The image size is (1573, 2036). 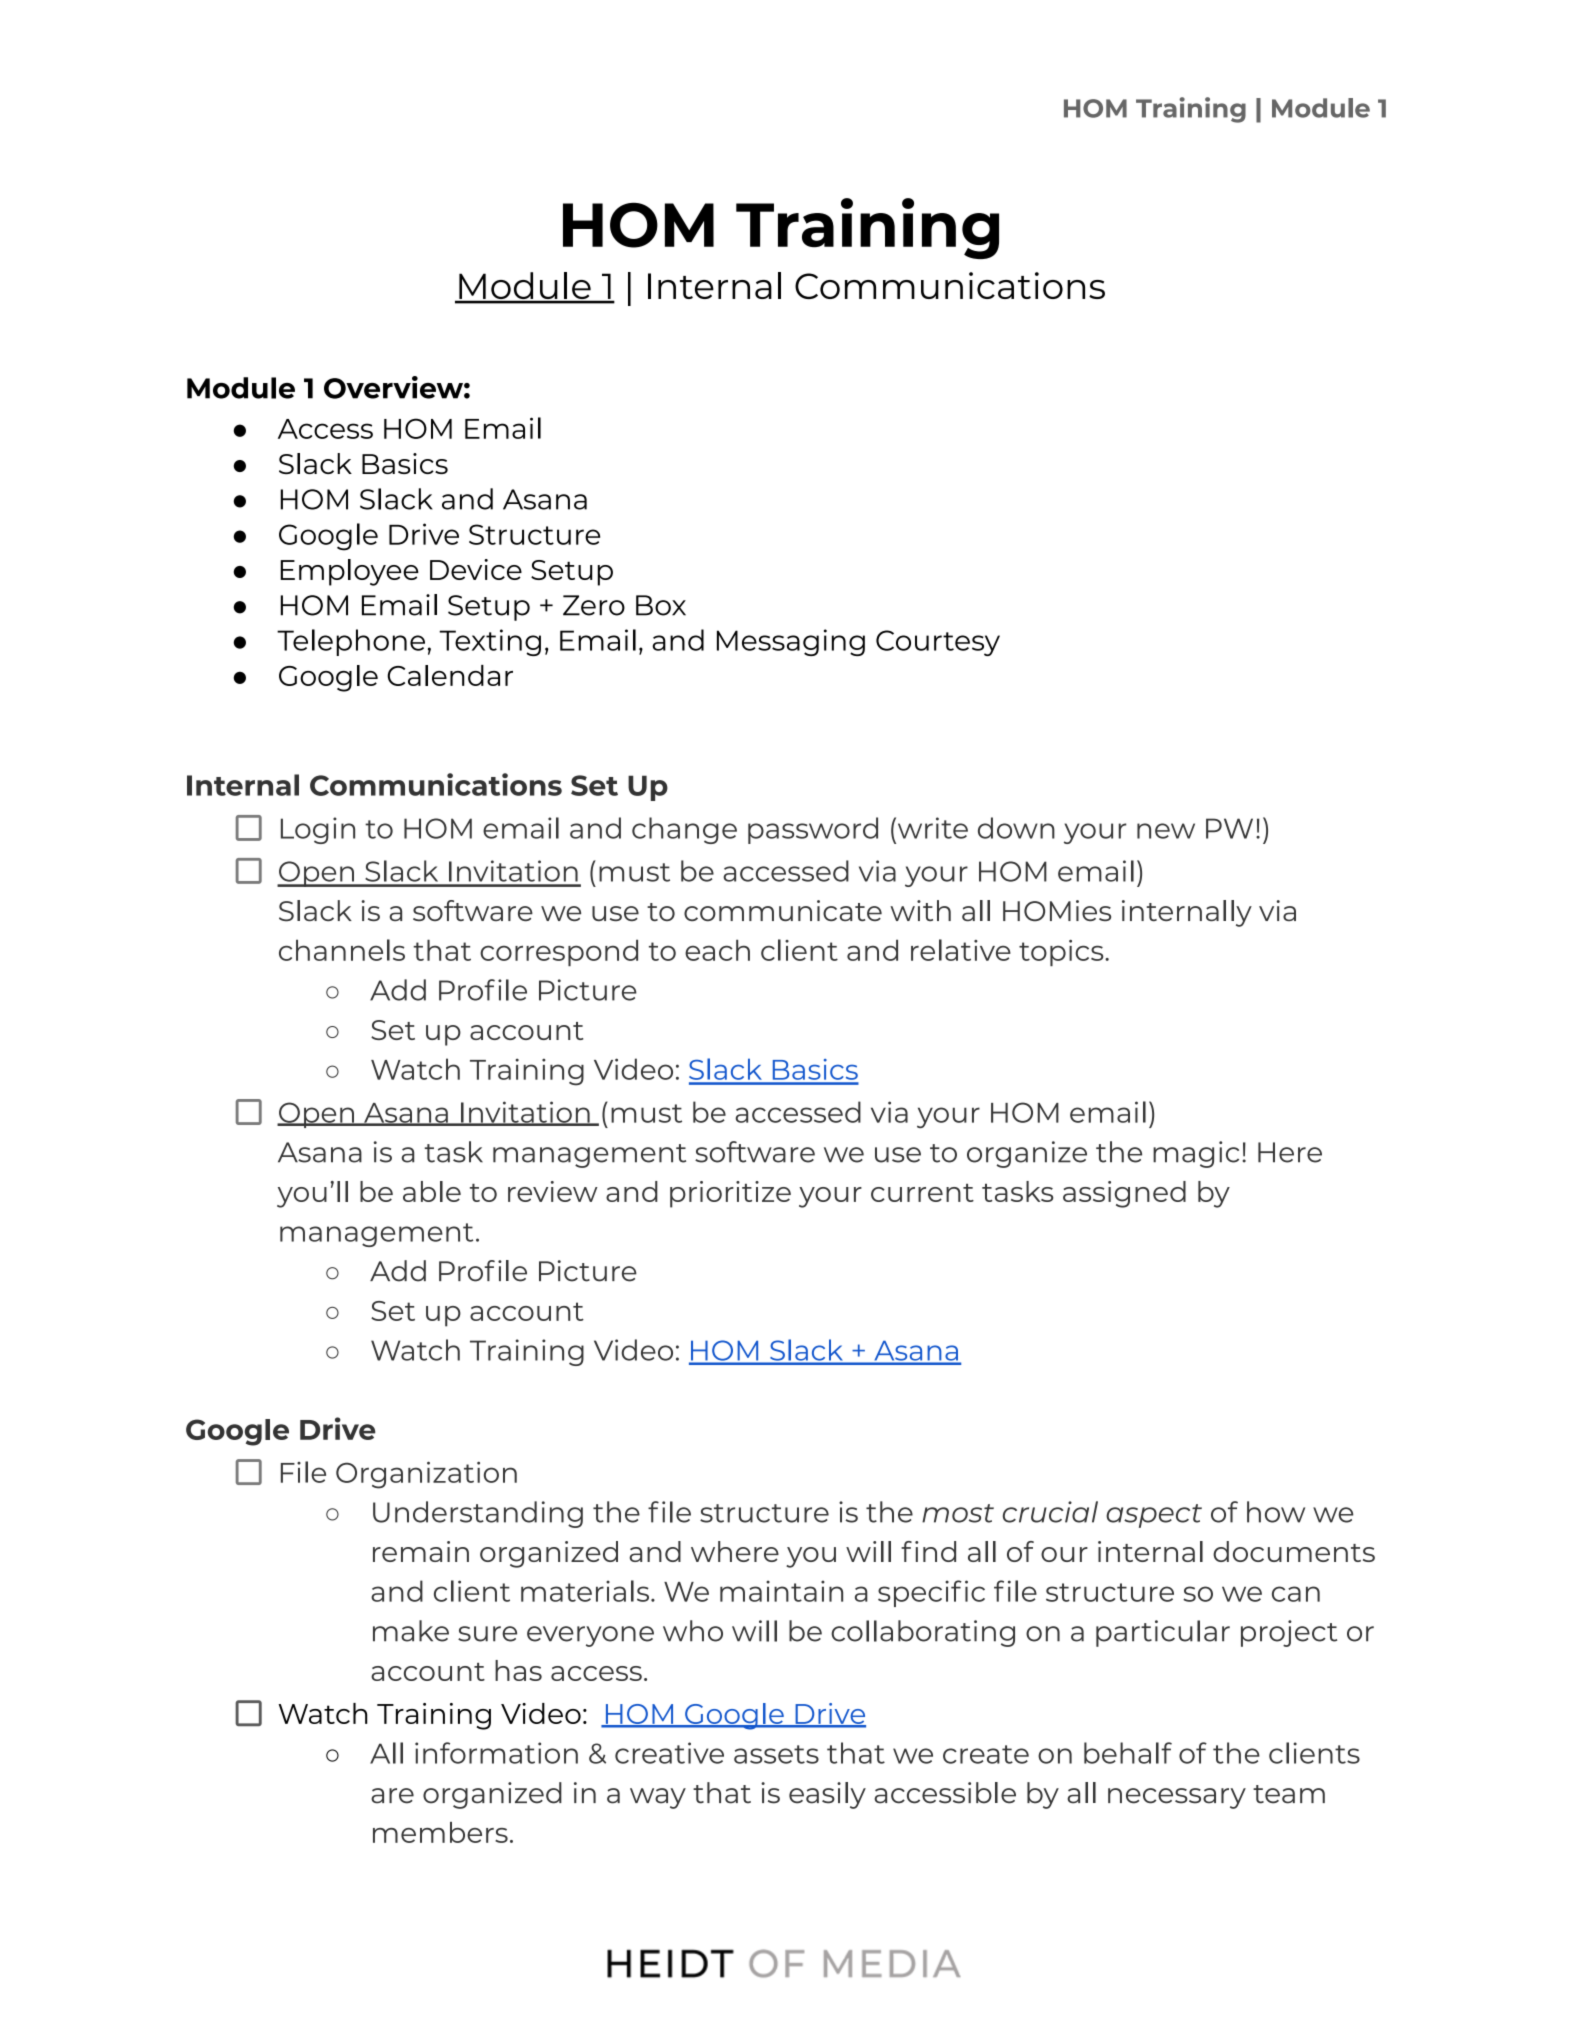 What do you see at coordinates (426, 1475) in the screenshot?
I see `Organization` at bounding box center [426, 1475].
